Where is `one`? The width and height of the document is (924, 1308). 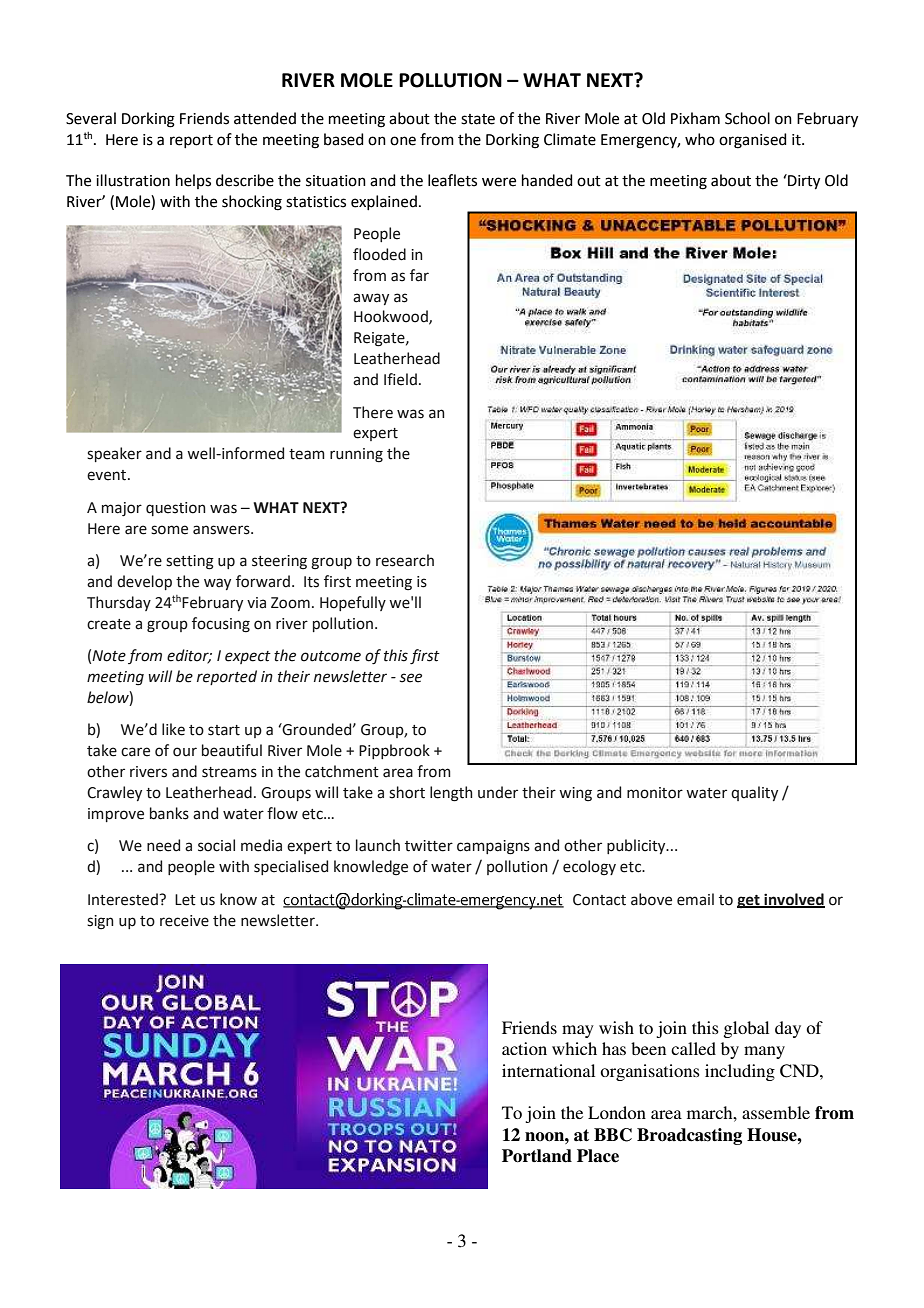 one is located at coordinates (403, 141).
